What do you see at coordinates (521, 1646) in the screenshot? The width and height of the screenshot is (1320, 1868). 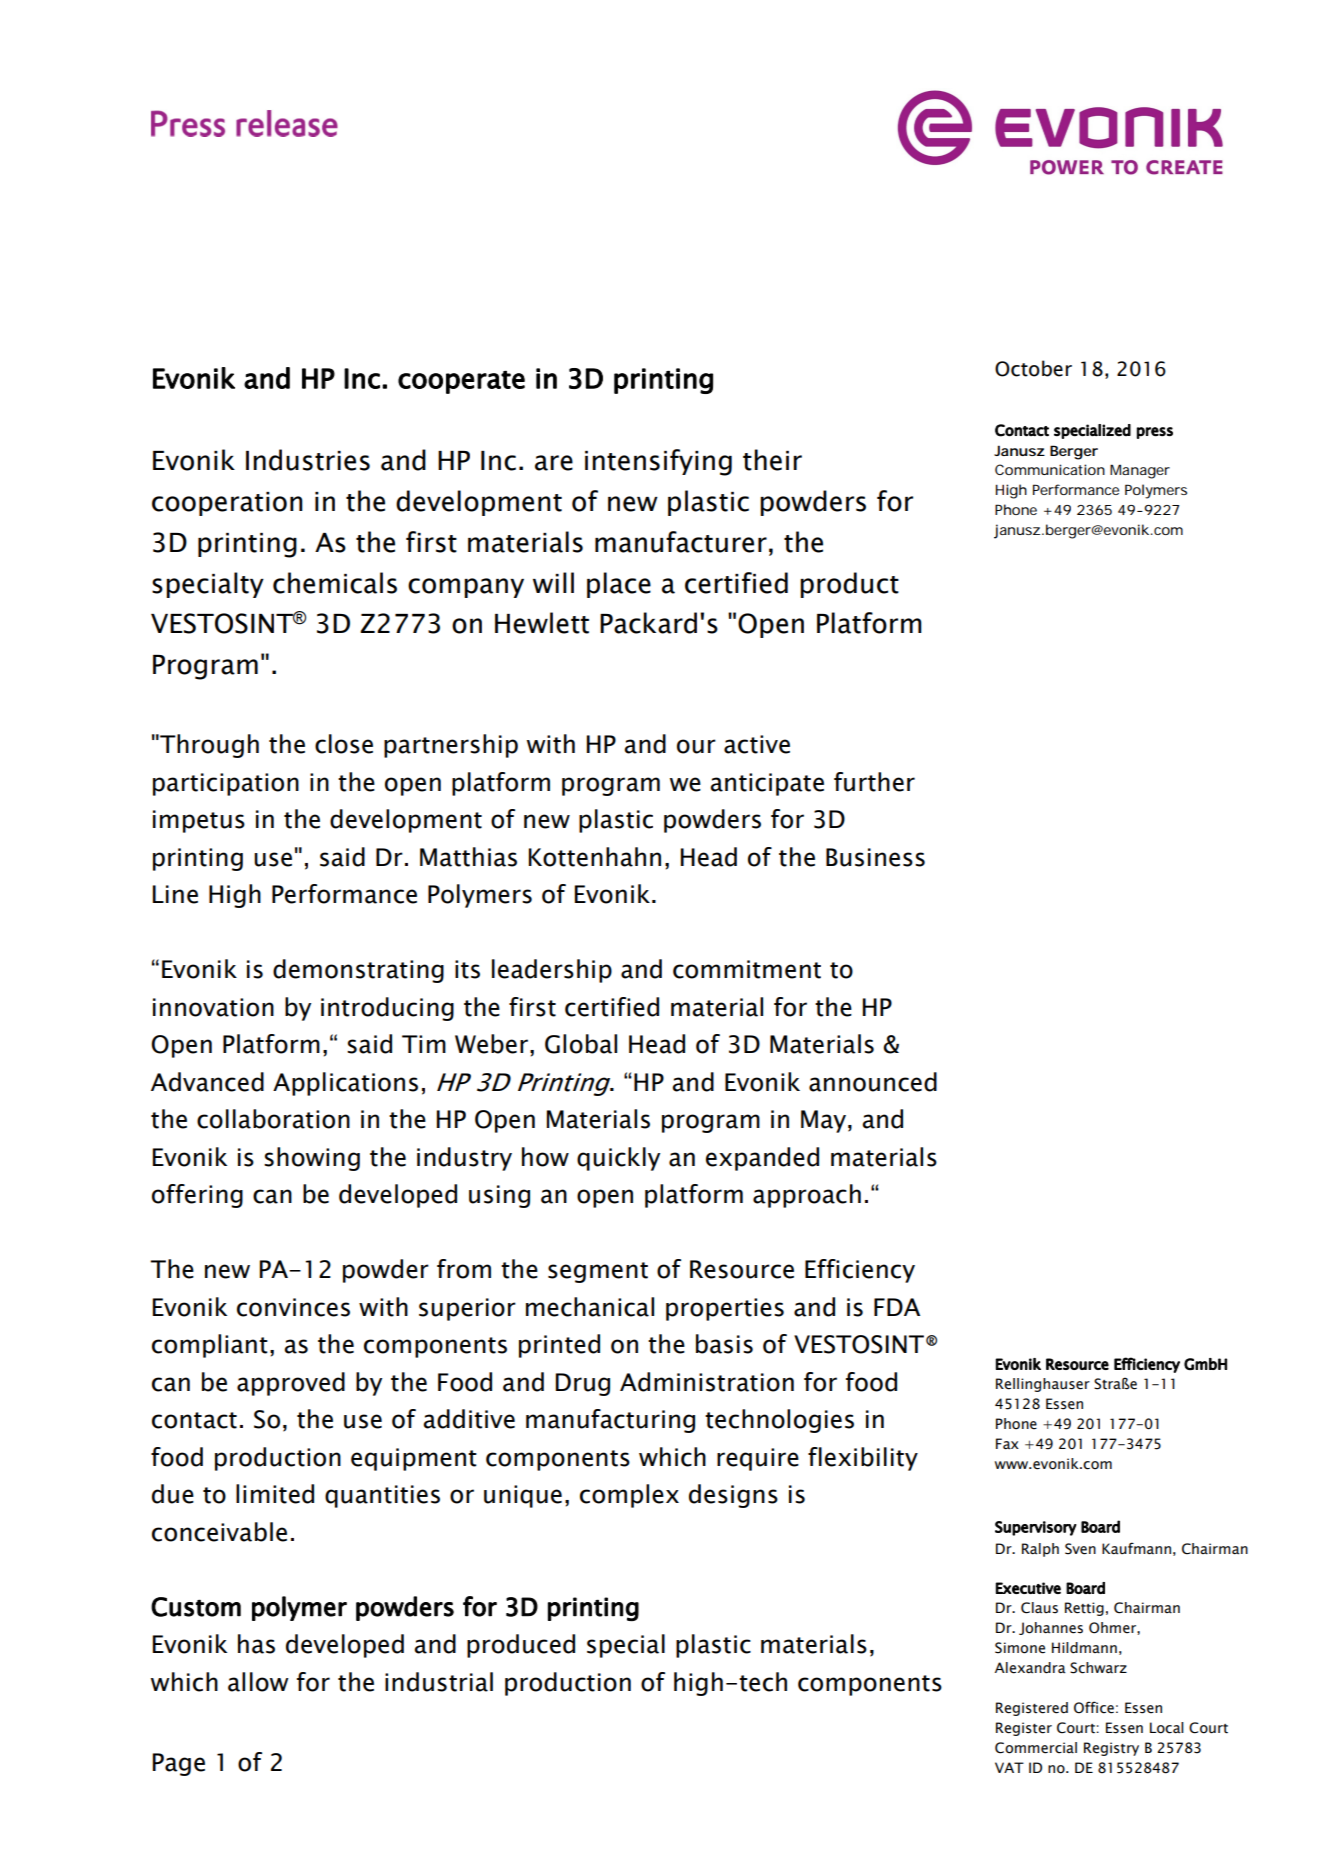 I see `produced` at bounding box center [521, 1646].
